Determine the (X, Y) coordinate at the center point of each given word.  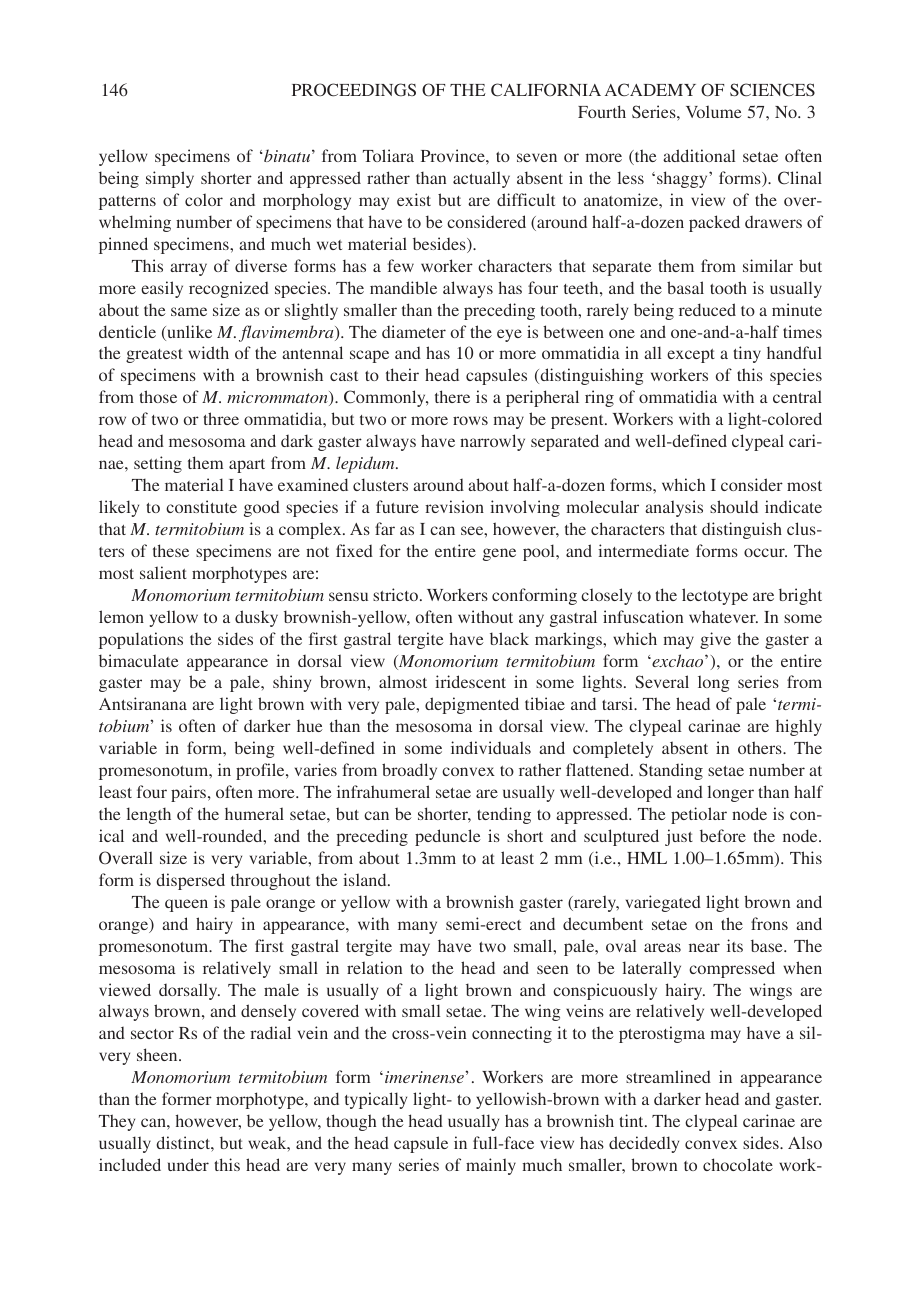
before (723, 835)
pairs (188, 793)
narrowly (492, 442)
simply (170, 179)
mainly (491, 1166)
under (188, 1164)
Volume (714, 111)
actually (481, 179)
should (734, 506)
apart (247, 466)
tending (504, 815)
